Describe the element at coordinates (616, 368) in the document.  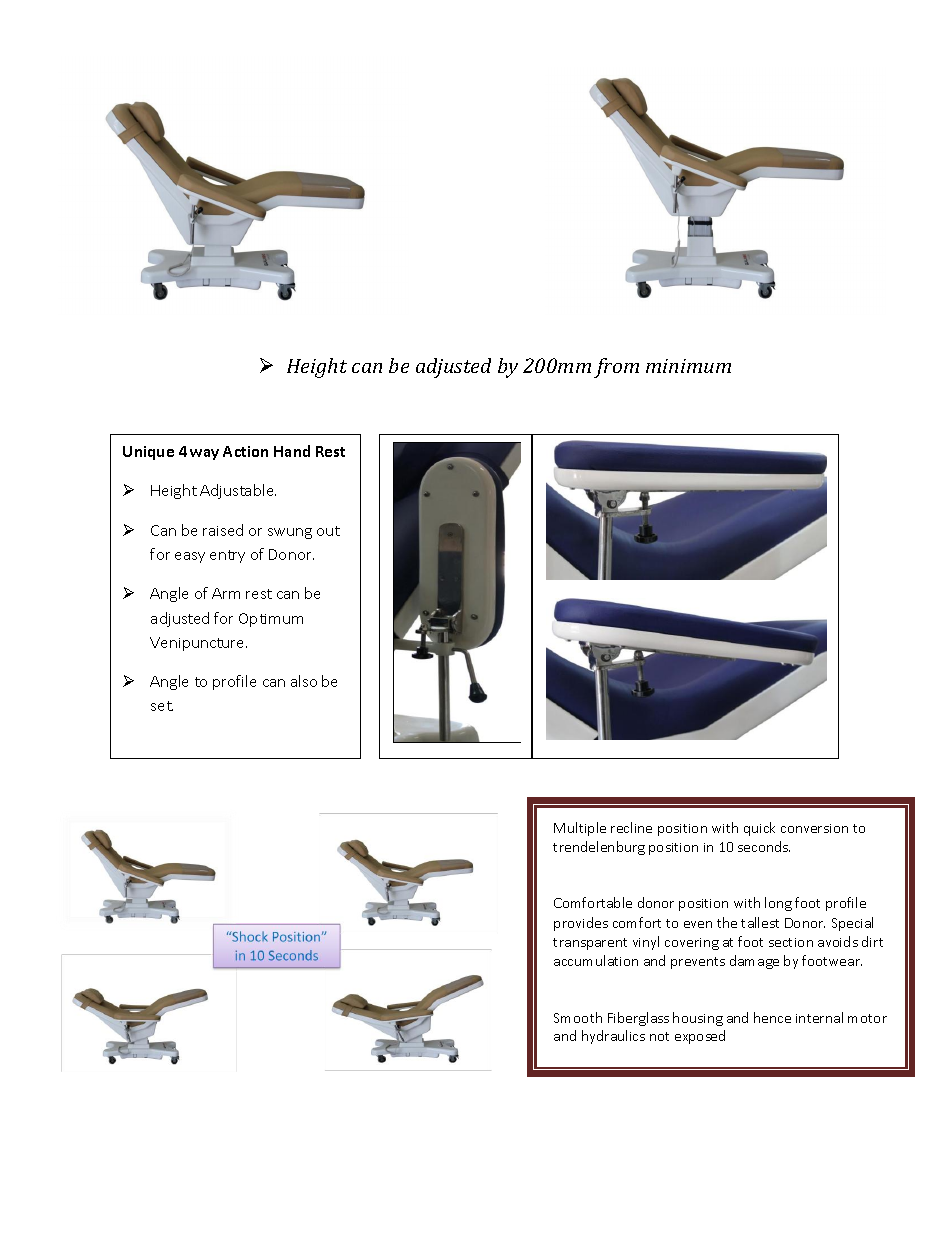
I see `from` at that location.
